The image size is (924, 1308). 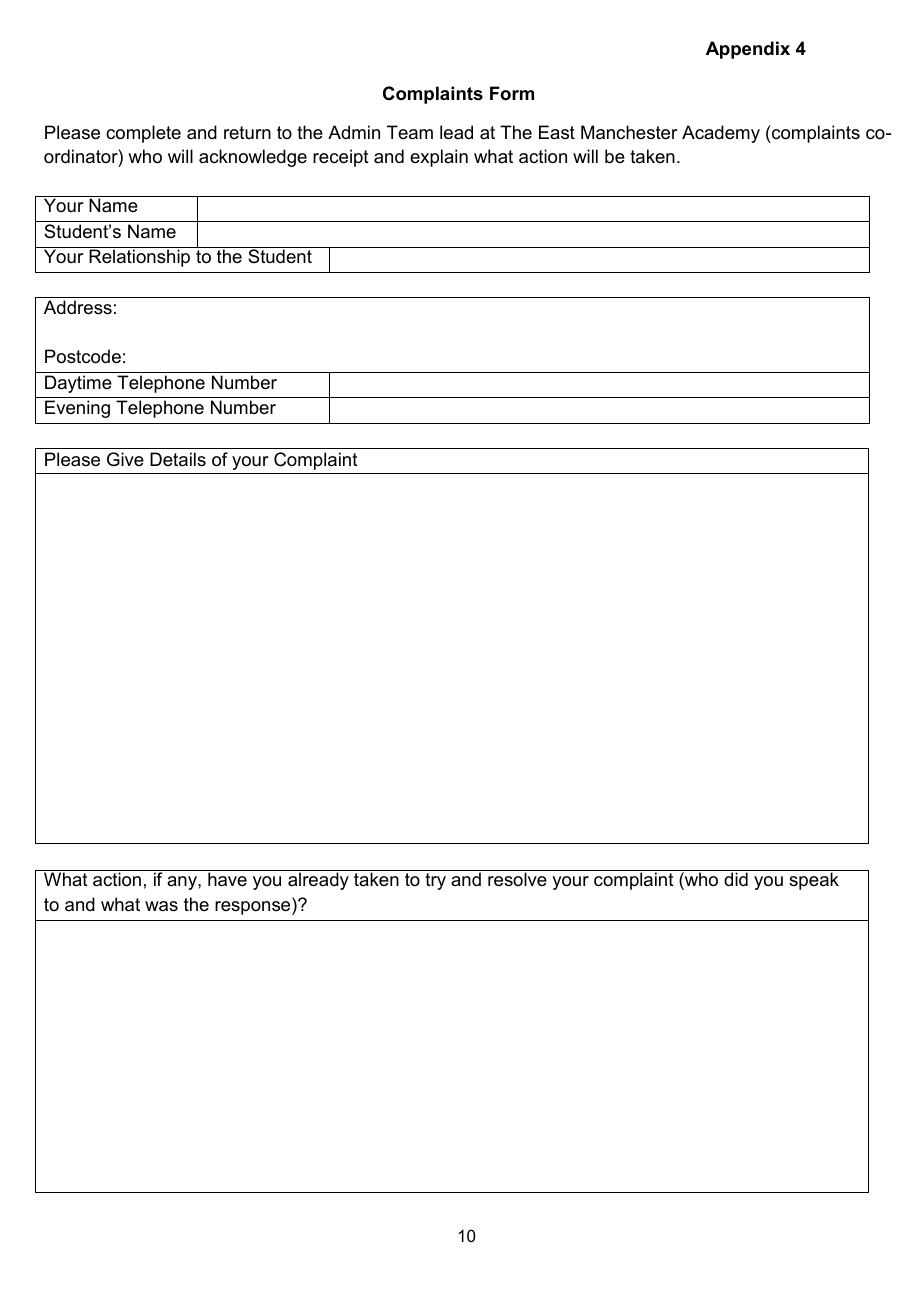 What do you see at coordinates (178, 459) in the document?
I see `Details` at bounding box center [178, 459].
